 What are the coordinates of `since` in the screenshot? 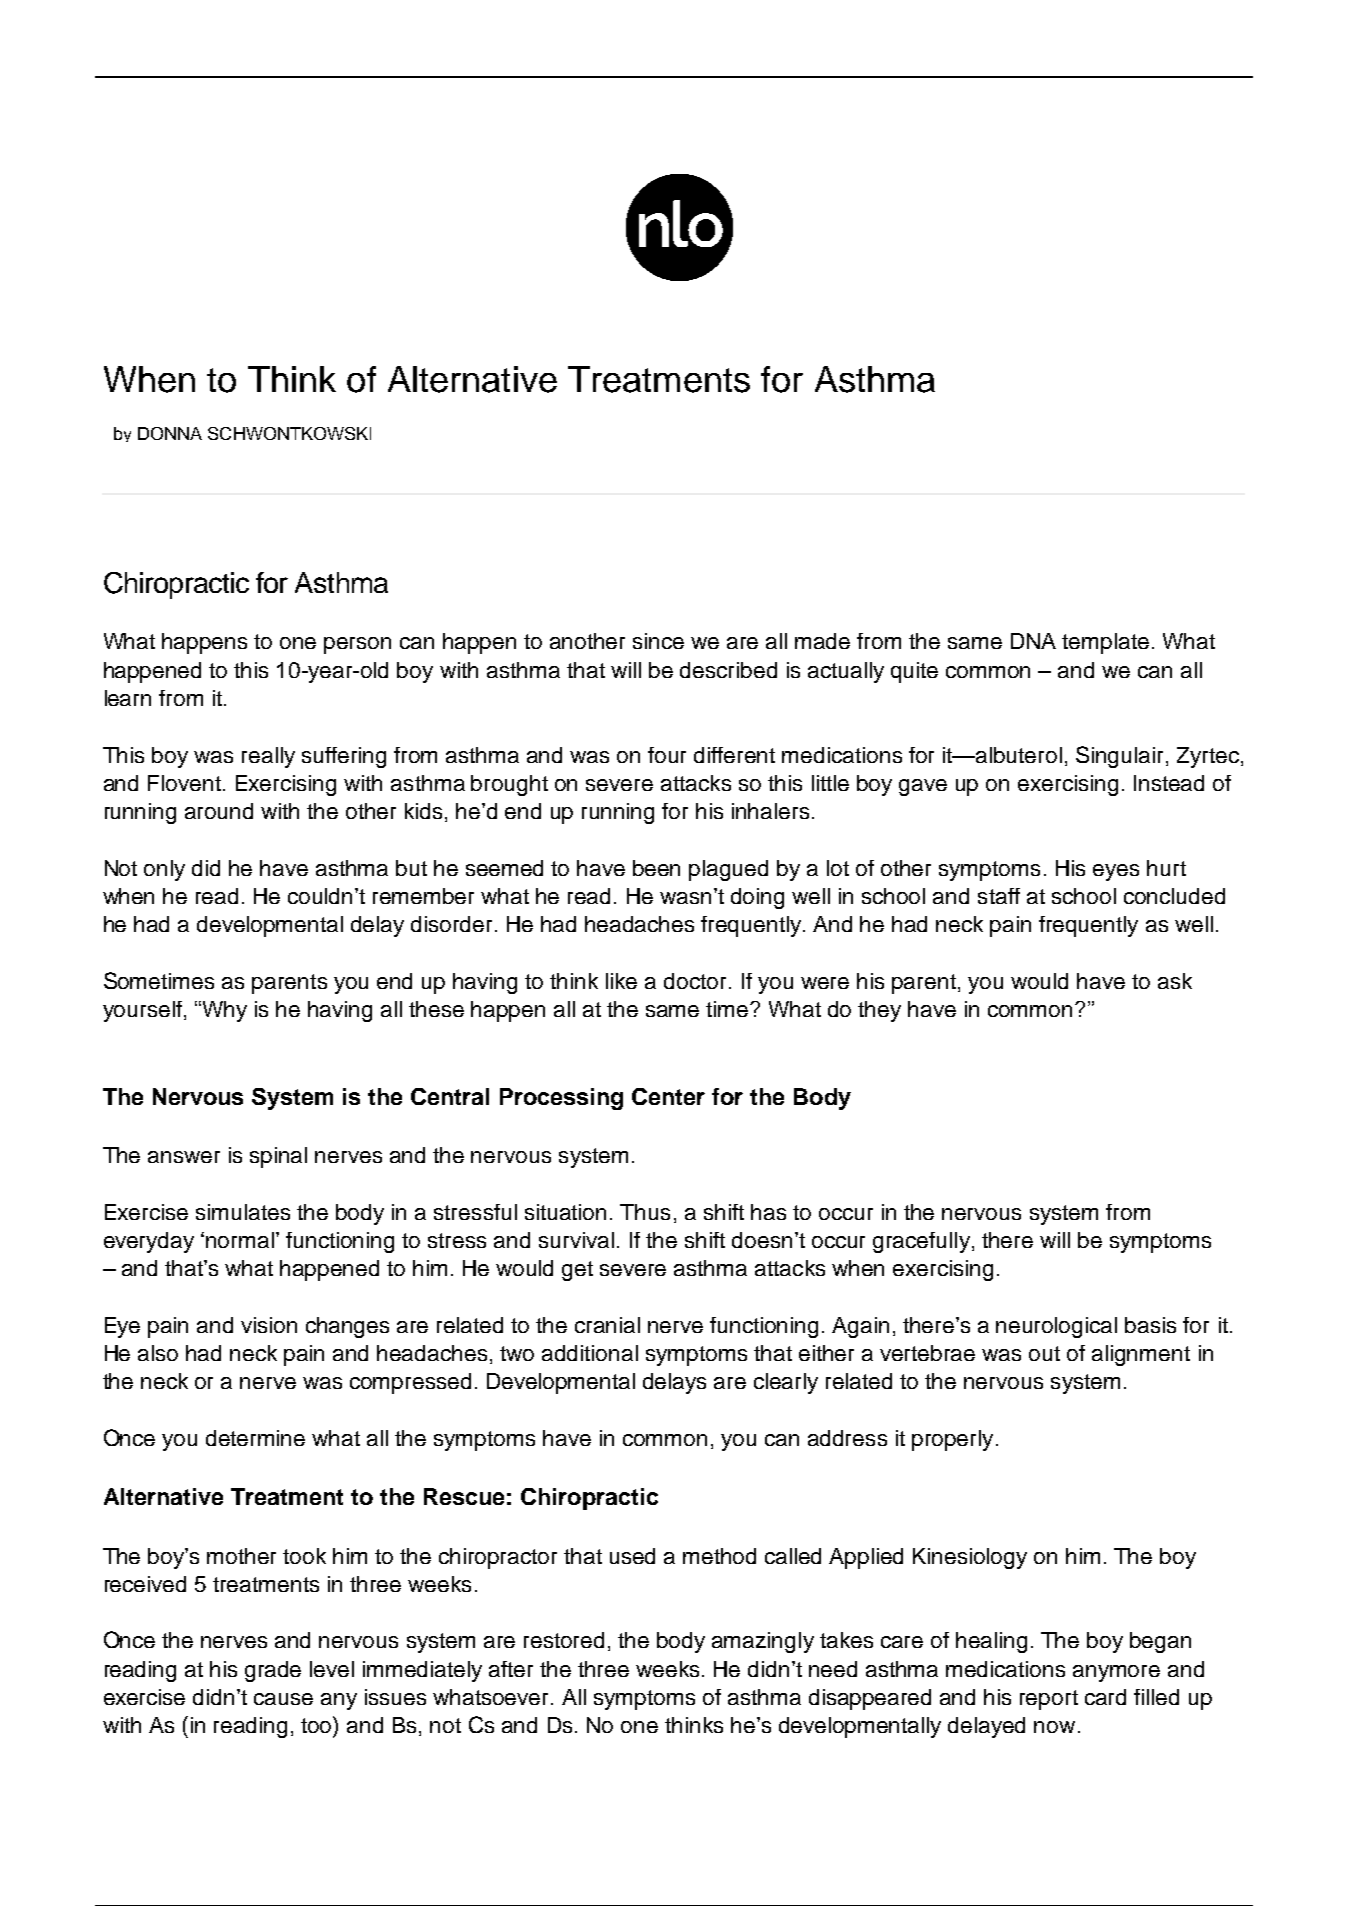 It's located at (658, 641).
